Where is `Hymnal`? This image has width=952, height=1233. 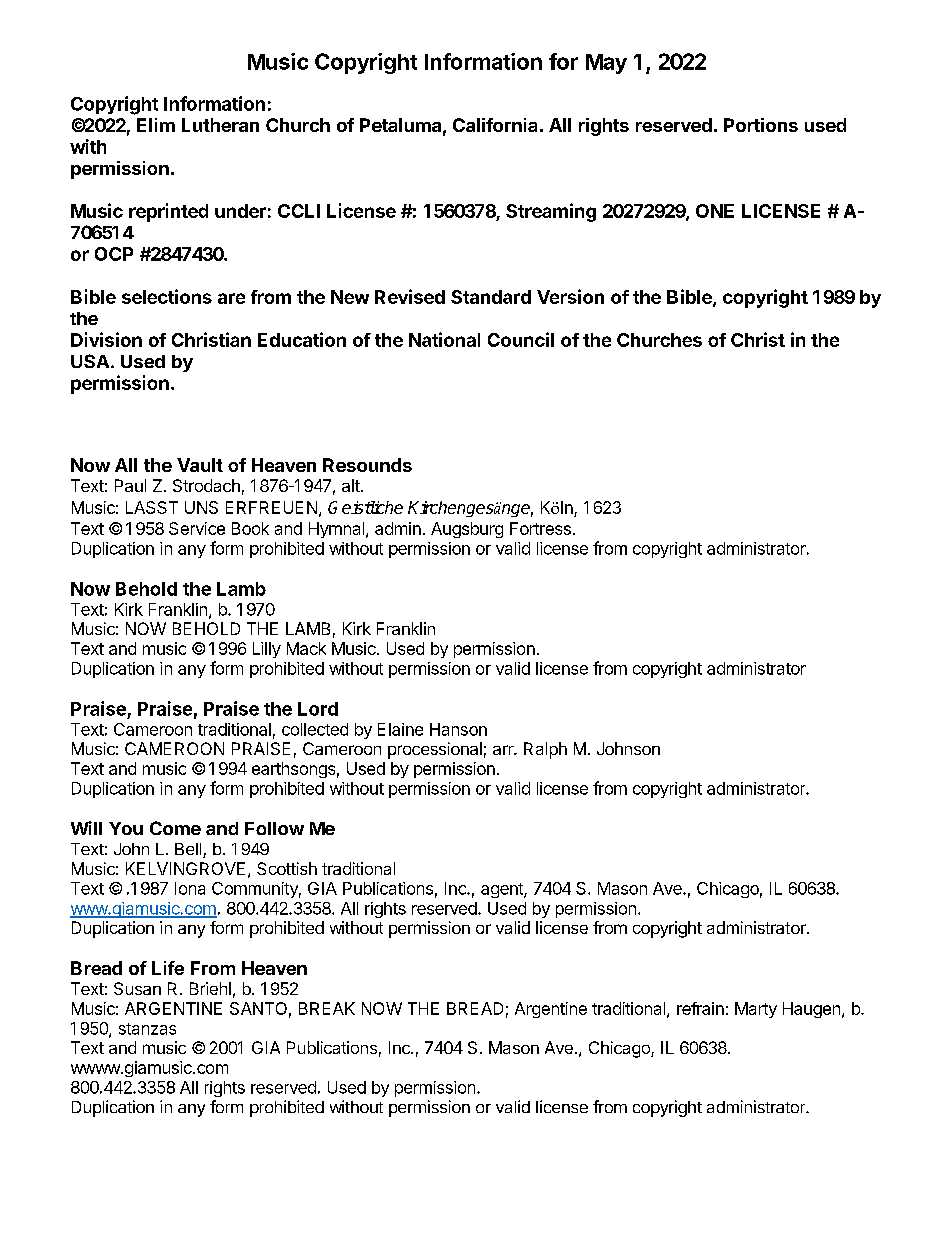 Hymnal is located at coordinates (336, 530).
